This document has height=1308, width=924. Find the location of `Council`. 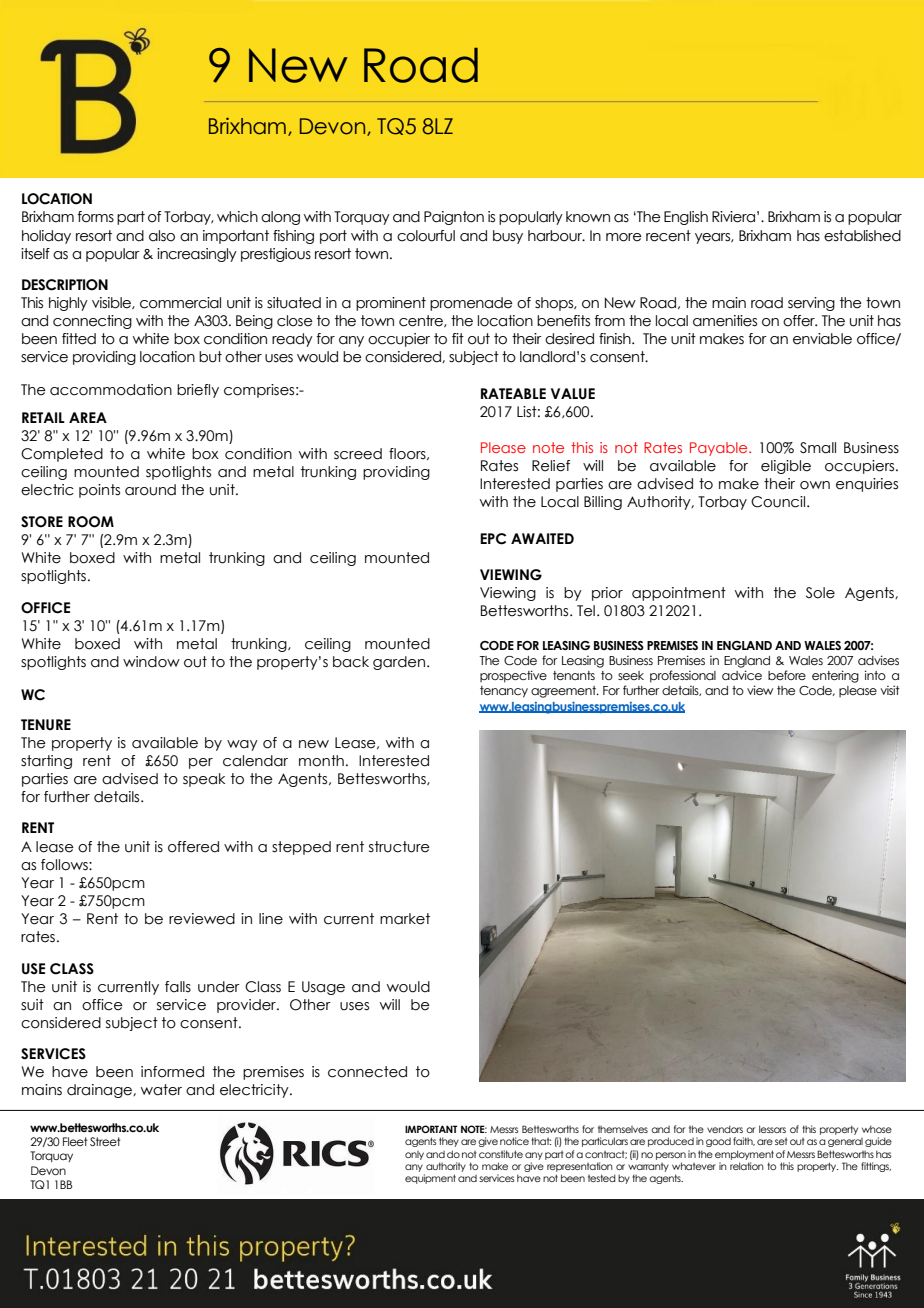

Council is located at coordinates (779, 502).
